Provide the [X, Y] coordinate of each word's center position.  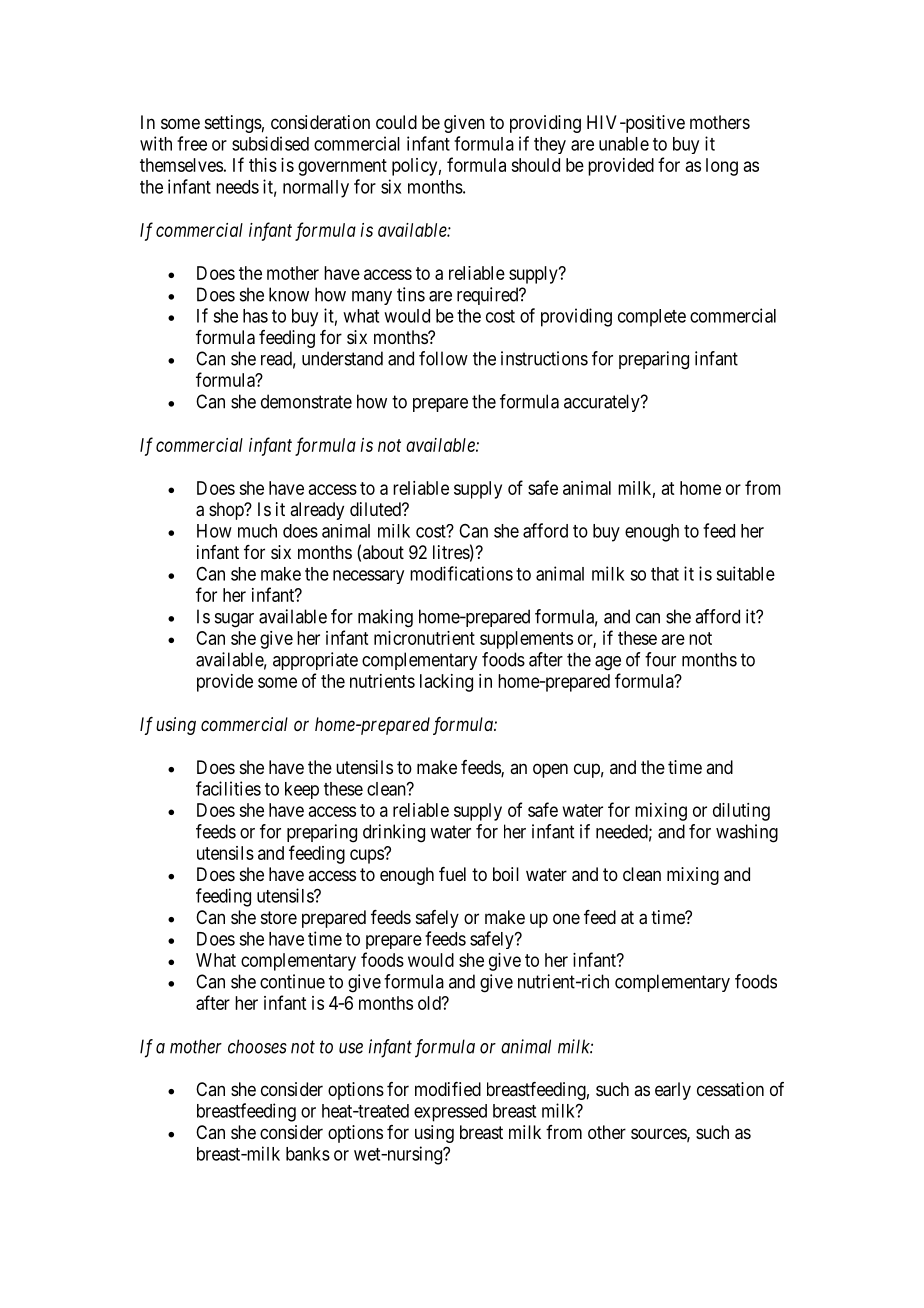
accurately [603, 403]
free [192, 143]
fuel [452, 874]
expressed [450, 1113]
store [279, 917]
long [722, 167]
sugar [234, 620]
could [396, 122]
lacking [446, 683]
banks [308, 1154]
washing [747, 833]
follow [443, 358]
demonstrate [306, 401]
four [660, 659]
